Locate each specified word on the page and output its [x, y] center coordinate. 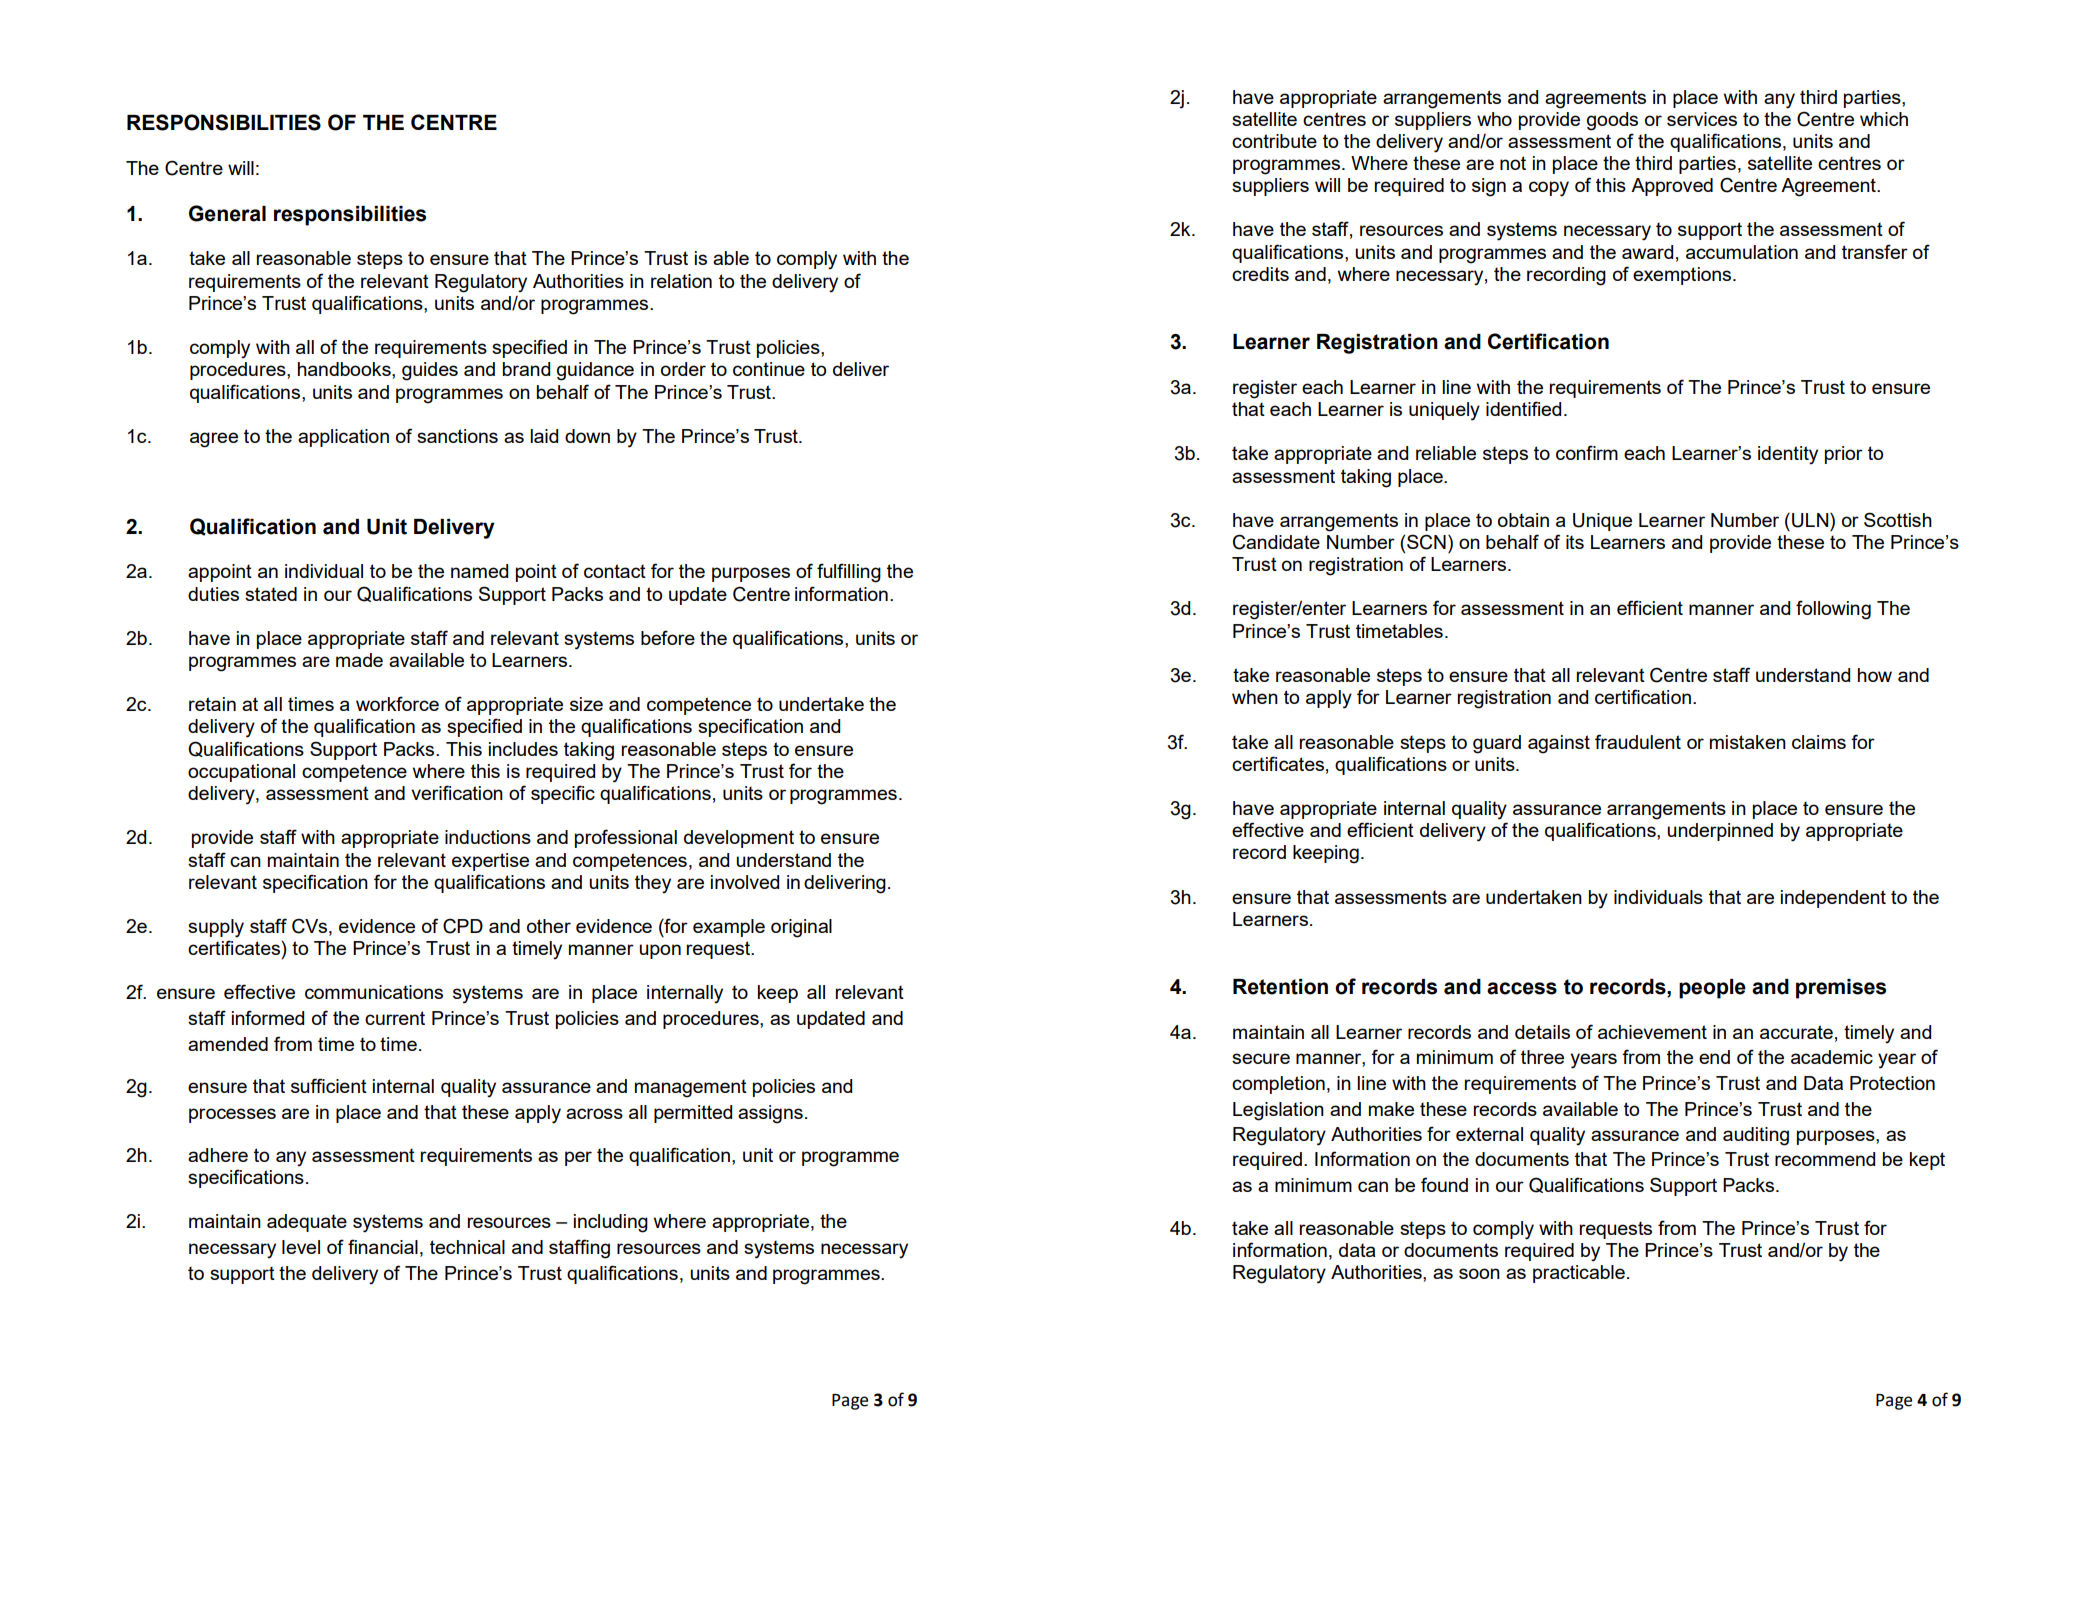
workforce [397, 703]
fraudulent [1638, 741]
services [1702, 119]
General [227, 213]
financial [383, 1246]
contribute [1274, 141]
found [1444, 1184]
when [1255, 697]
